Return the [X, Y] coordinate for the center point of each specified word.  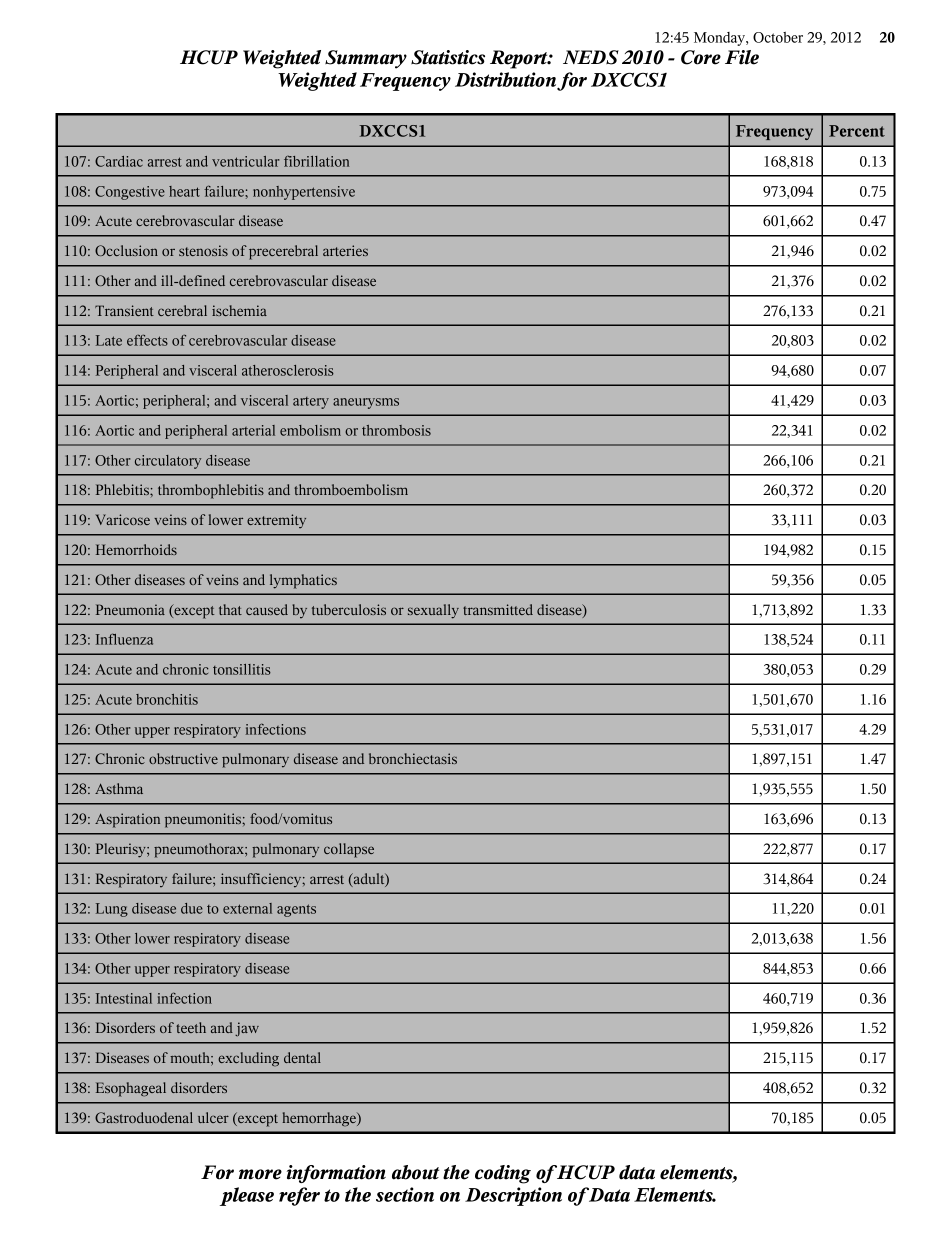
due [192, 908]
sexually [433, 611]
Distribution [506, 80]
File [742, 57]
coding [503, 1174]
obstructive [183, 758]
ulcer [213, 1117]
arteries [345, 250]
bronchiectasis [413, 758]
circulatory [168, 462]
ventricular [246, 161]
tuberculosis [349, 609]
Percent [857, 131]
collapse [349, 850]
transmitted [498, 609]
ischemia [239, 310]
